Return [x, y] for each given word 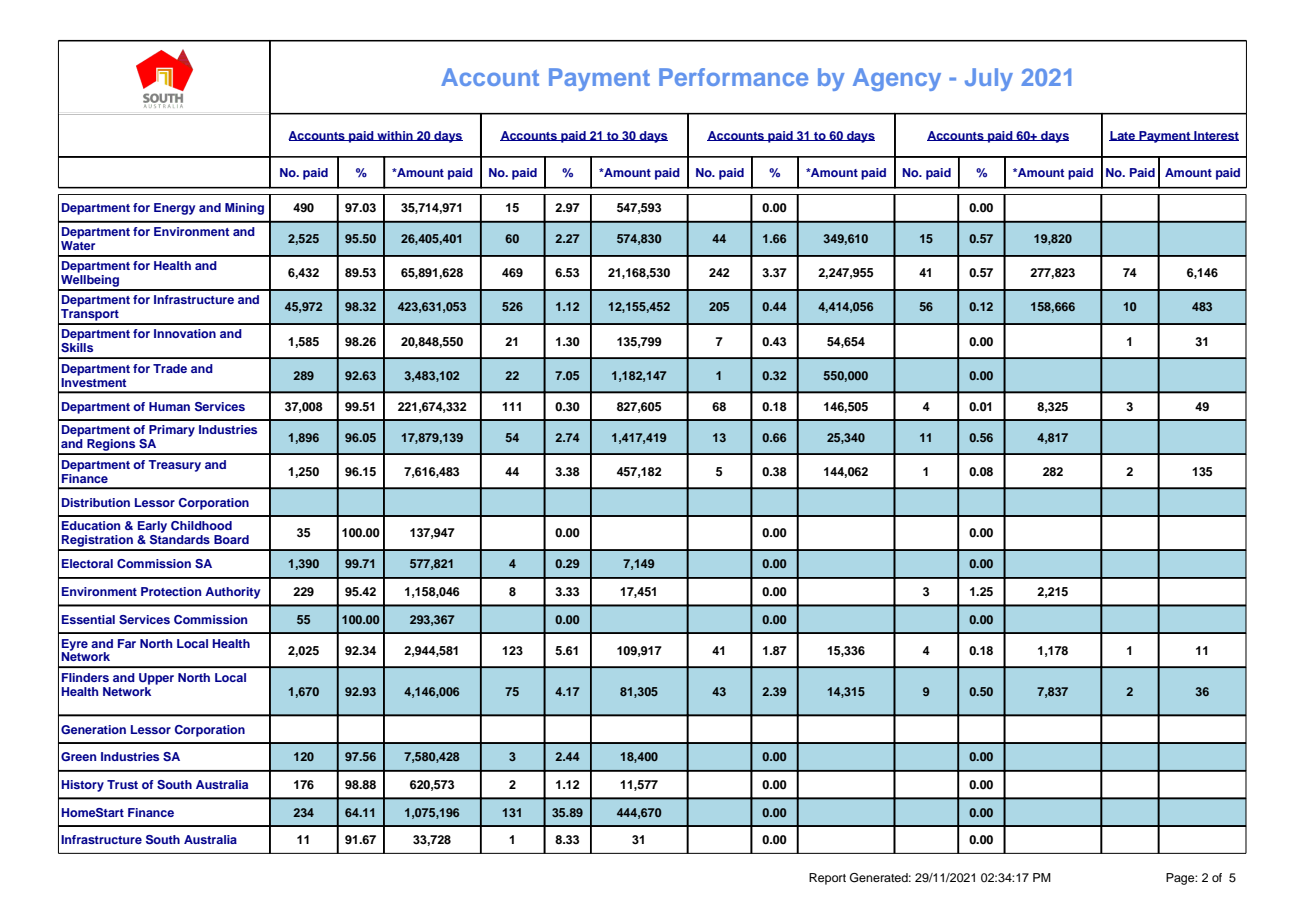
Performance [733, 77]
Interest [1215, 136]
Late [1123, 136]
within [395, 136]
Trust [122, 784]
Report [827, 879]
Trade [170, 368]
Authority [232, 593]
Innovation [185, 333]
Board [231, 539]
